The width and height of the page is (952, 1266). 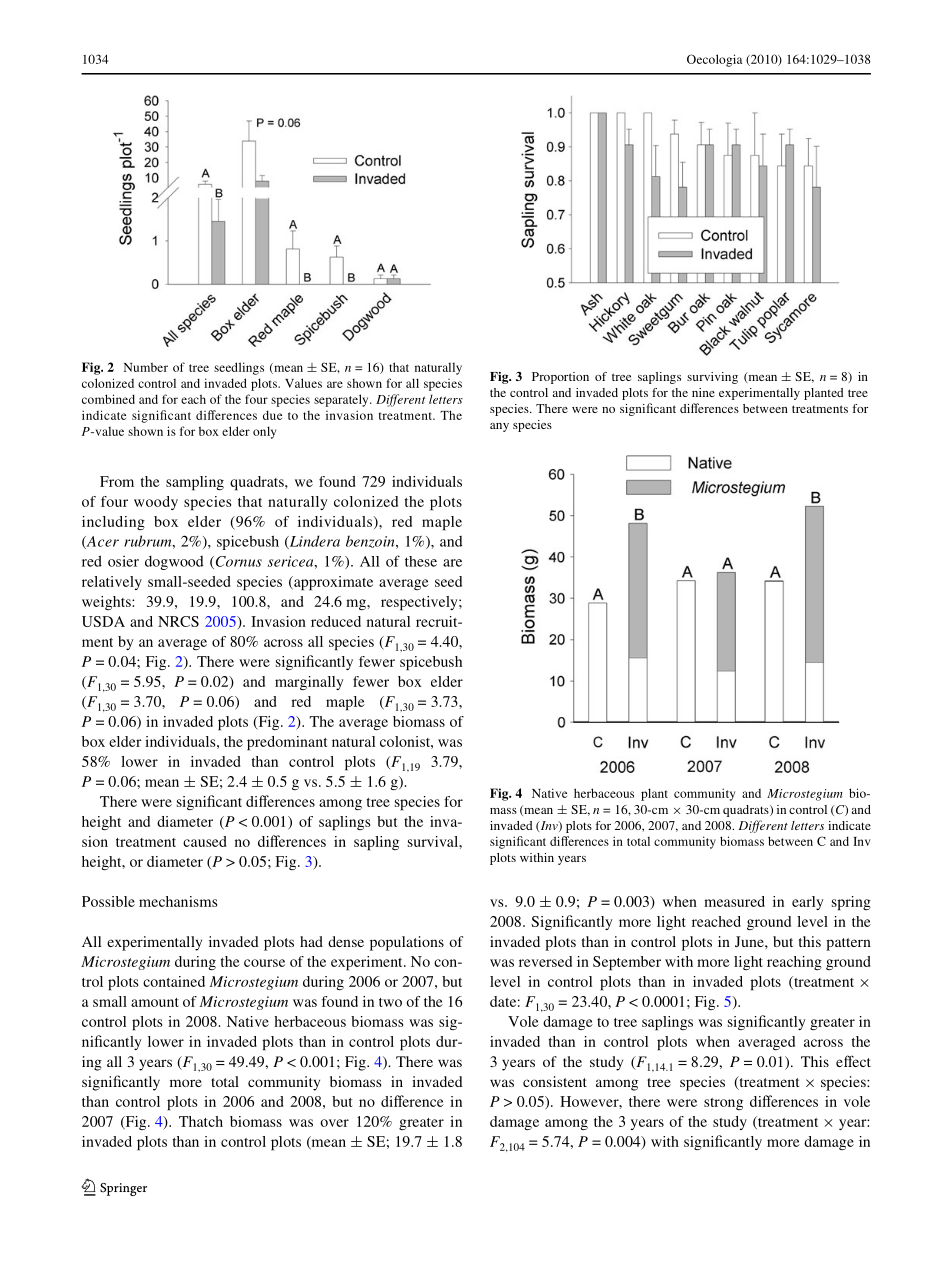 What do you see at coordinates (421, 561) in the page?
I see `these` at bounding box center [421, 561].
